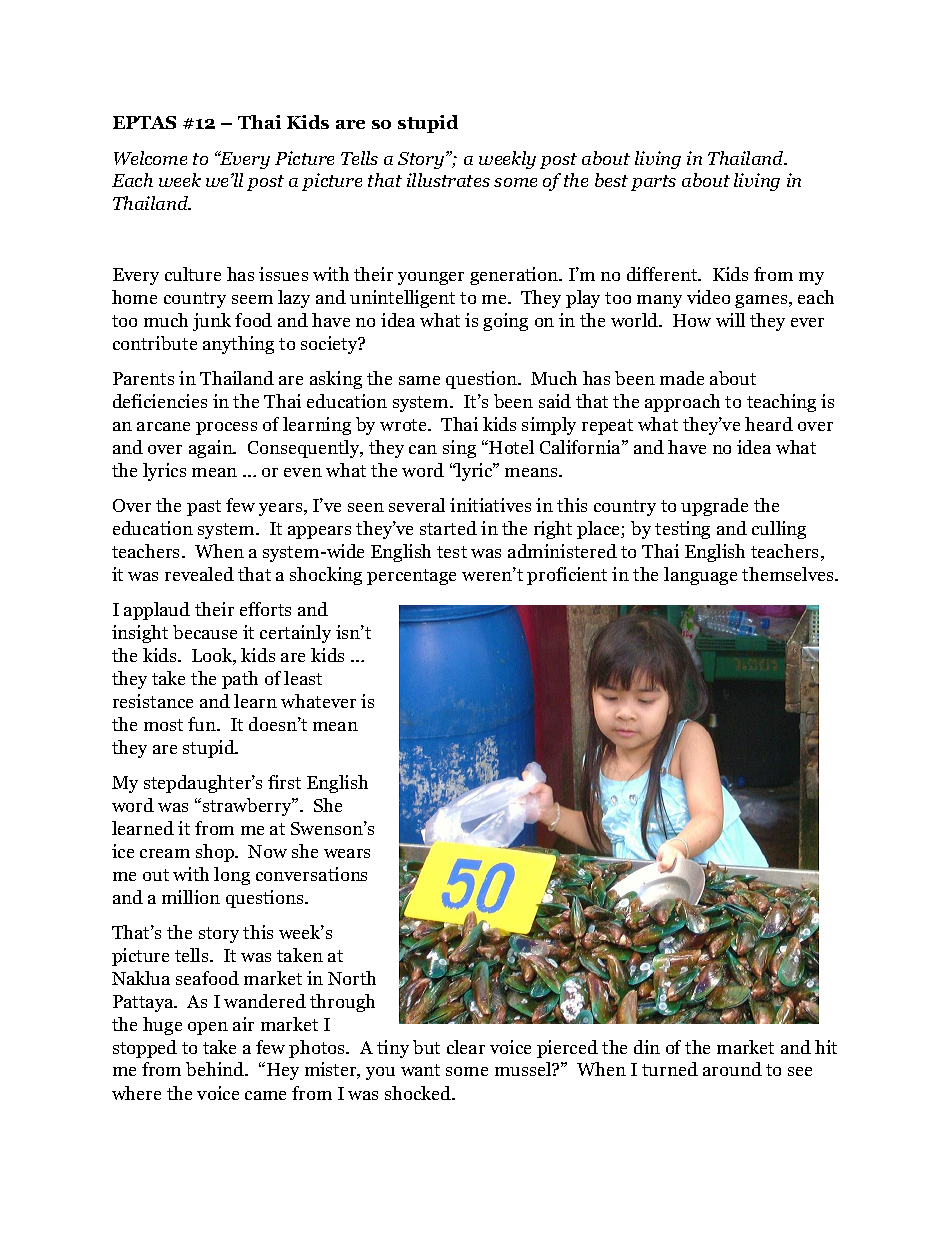  I want to click on sing, so click(459, 449).
